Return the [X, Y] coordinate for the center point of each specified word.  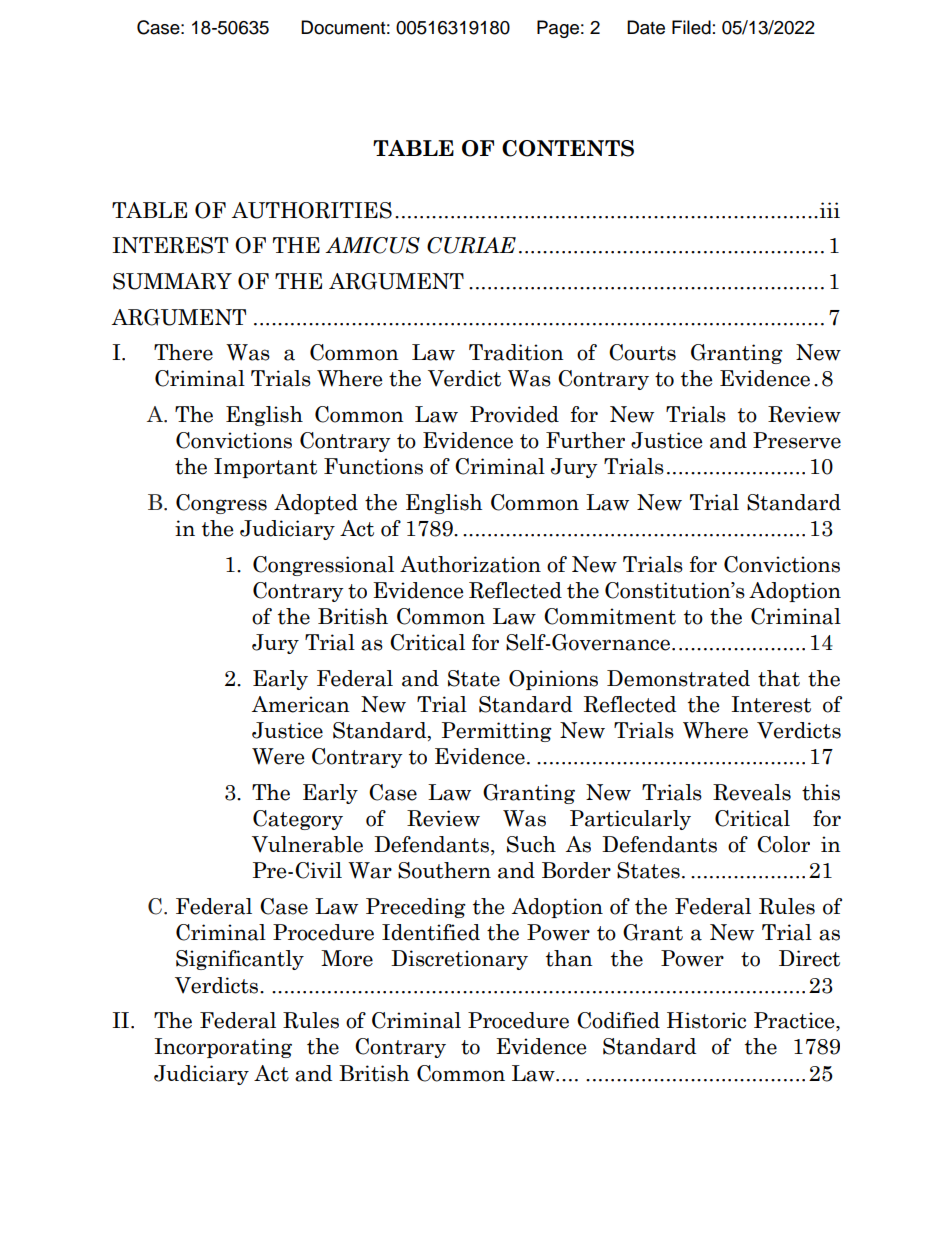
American [301, 704]
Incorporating [223, 1048]
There [183, 352]
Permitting [497, 732]
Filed [691, 27]
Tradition [516, 352]
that [779, 678]
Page [558, 29]
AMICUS [372, 245]
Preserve [797, 440]
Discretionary [459, 960]
